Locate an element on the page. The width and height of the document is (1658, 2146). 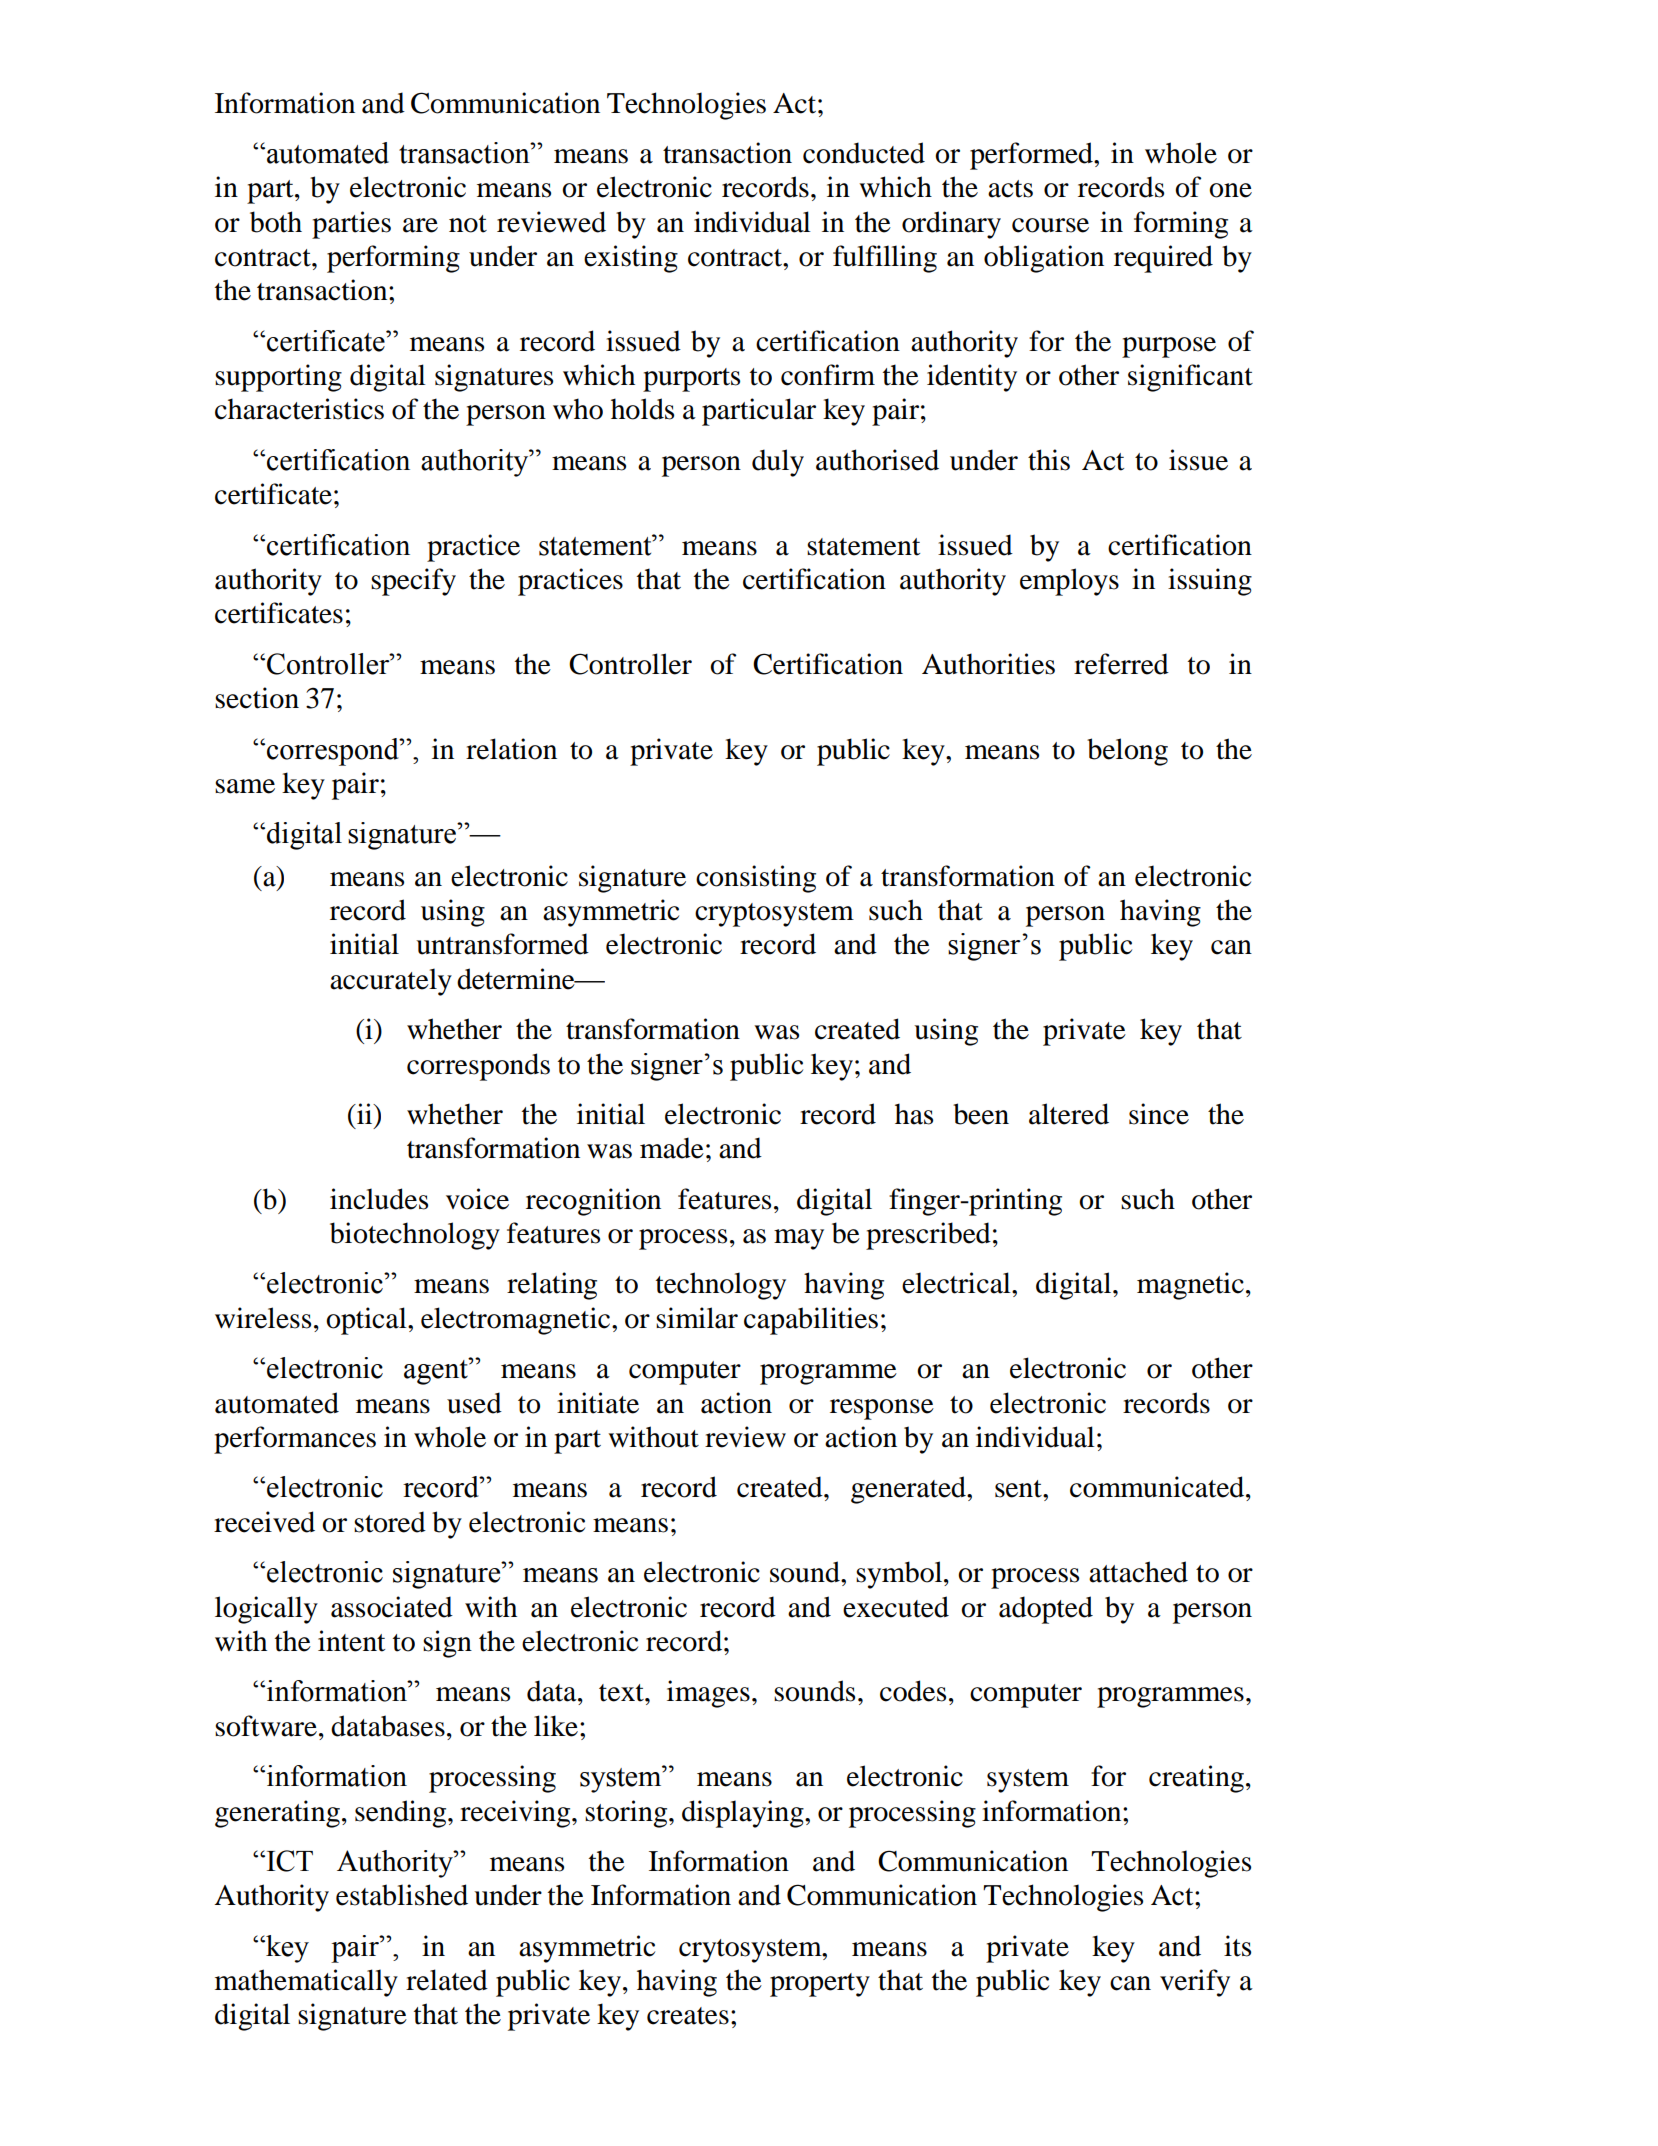
creates is located at coordinates (688, 2016).
